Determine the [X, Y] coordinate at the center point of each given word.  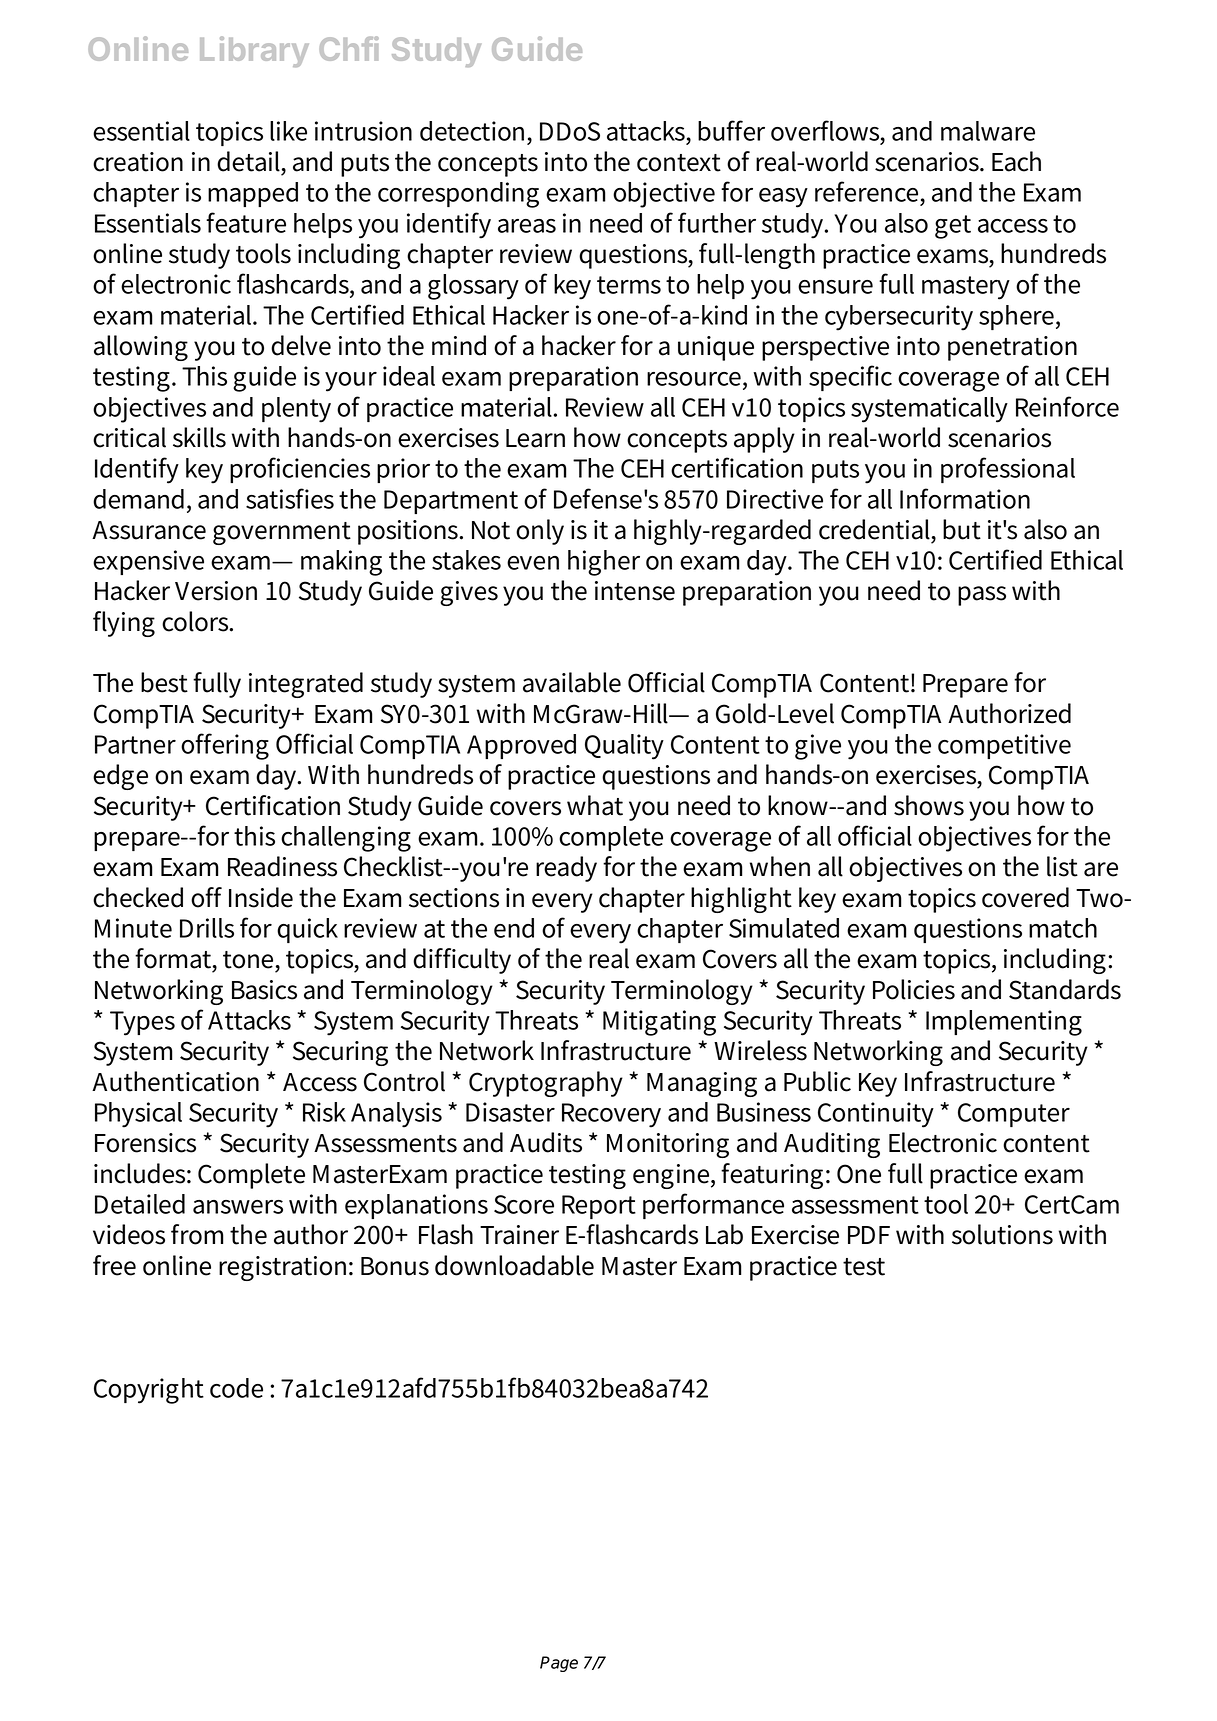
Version [216, 591]
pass [982, 596]
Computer [1014, 1115]
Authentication [175, 1081]
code [236, 1388]
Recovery [611, 1115]
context [679, 163]
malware [988, 131]
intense [635, 591]
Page [559, 1664]
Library [254, 51]
